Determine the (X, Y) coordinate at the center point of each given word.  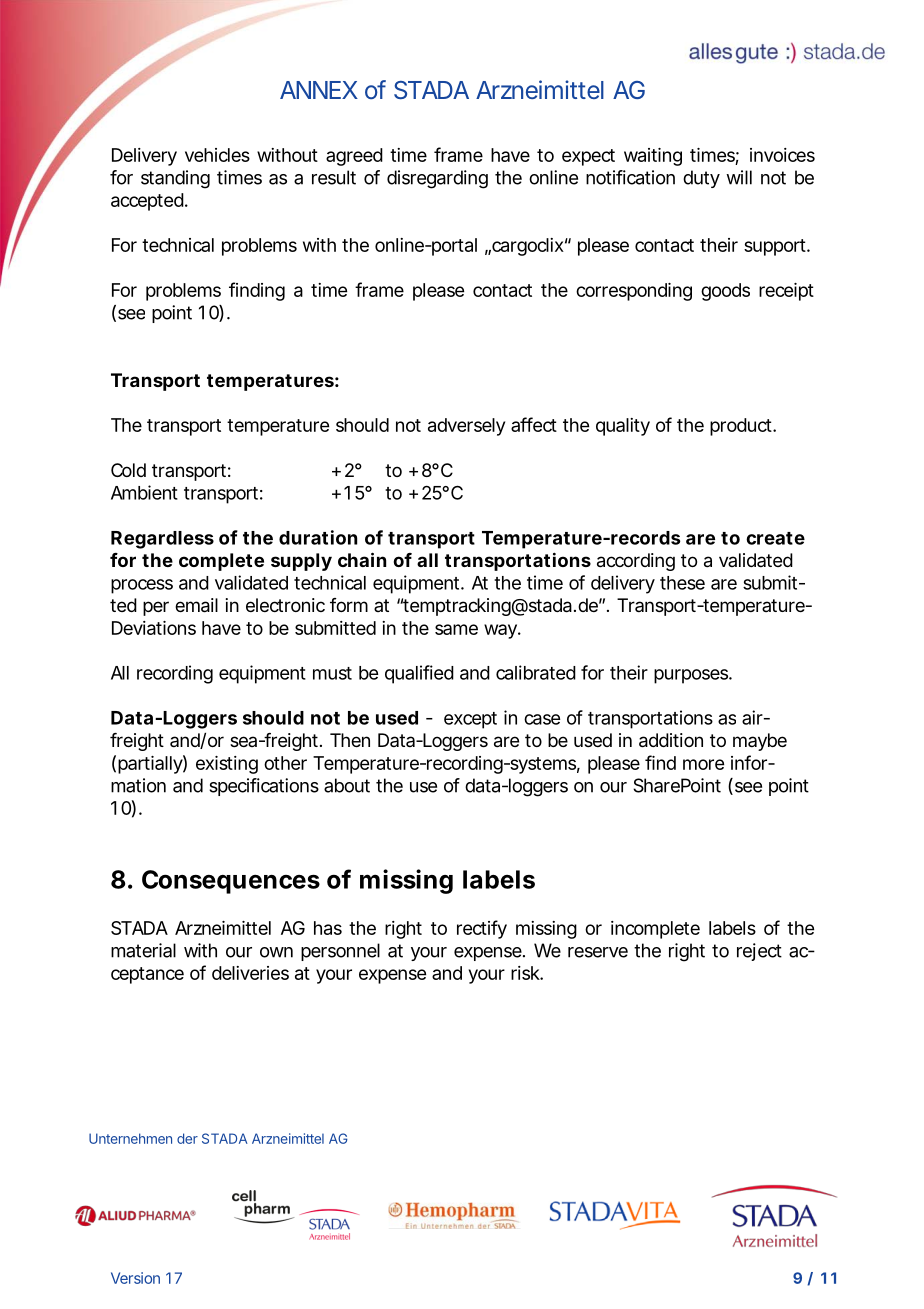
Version (135, 1278)
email (196, 605)
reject (759, 952)
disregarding (437, 179)
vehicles (217, 155)
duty (701, 179)
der (187, 1138)
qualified (419, 674)
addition (671, 740)
